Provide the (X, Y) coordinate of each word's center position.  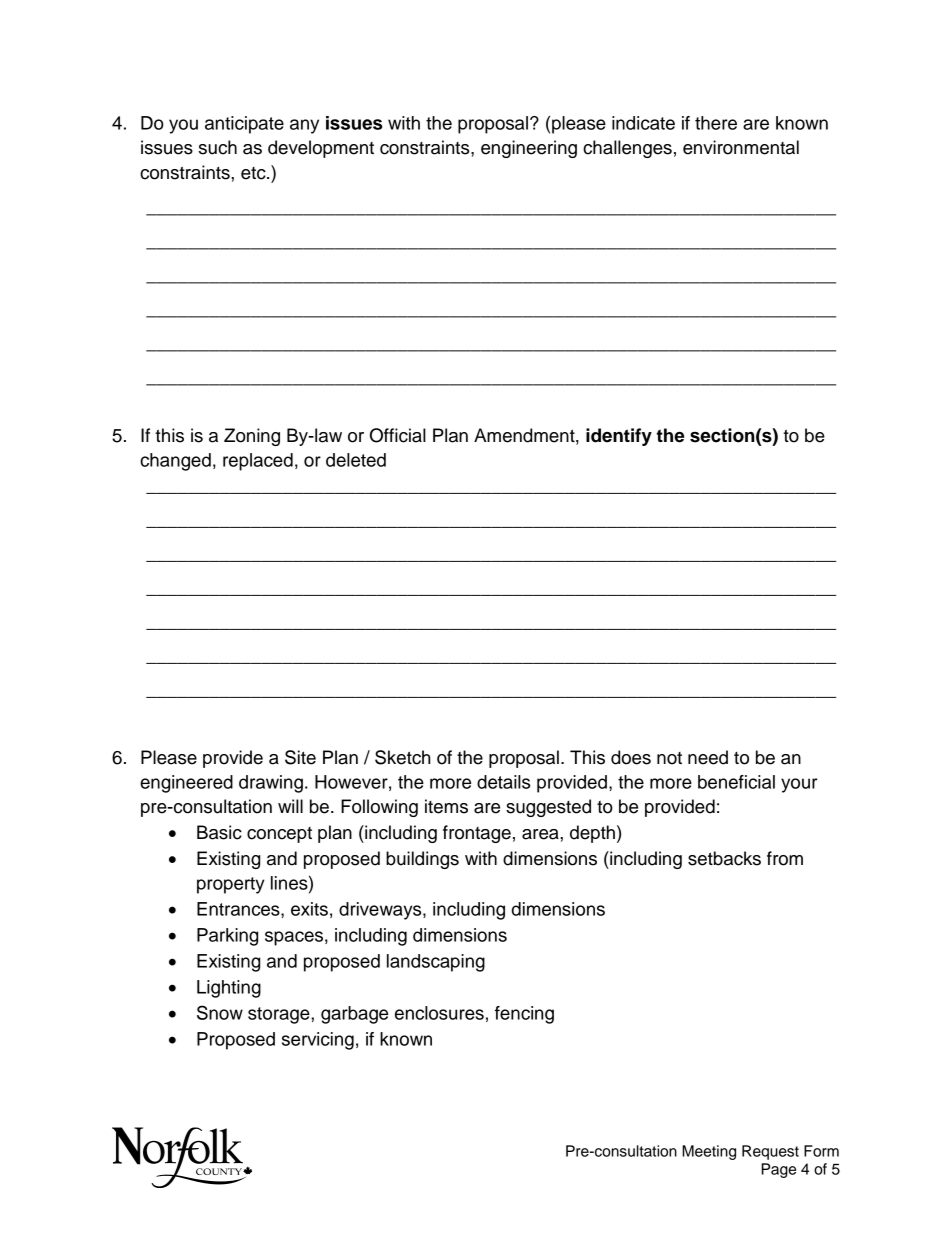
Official (398, 435)
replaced (258, 462)
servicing (318, 1041)
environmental (741, 147)
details (503, 782)
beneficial (736, 782)
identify (619, 437)
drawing (271, 784)
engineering (529, 149)
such (218, 147)
